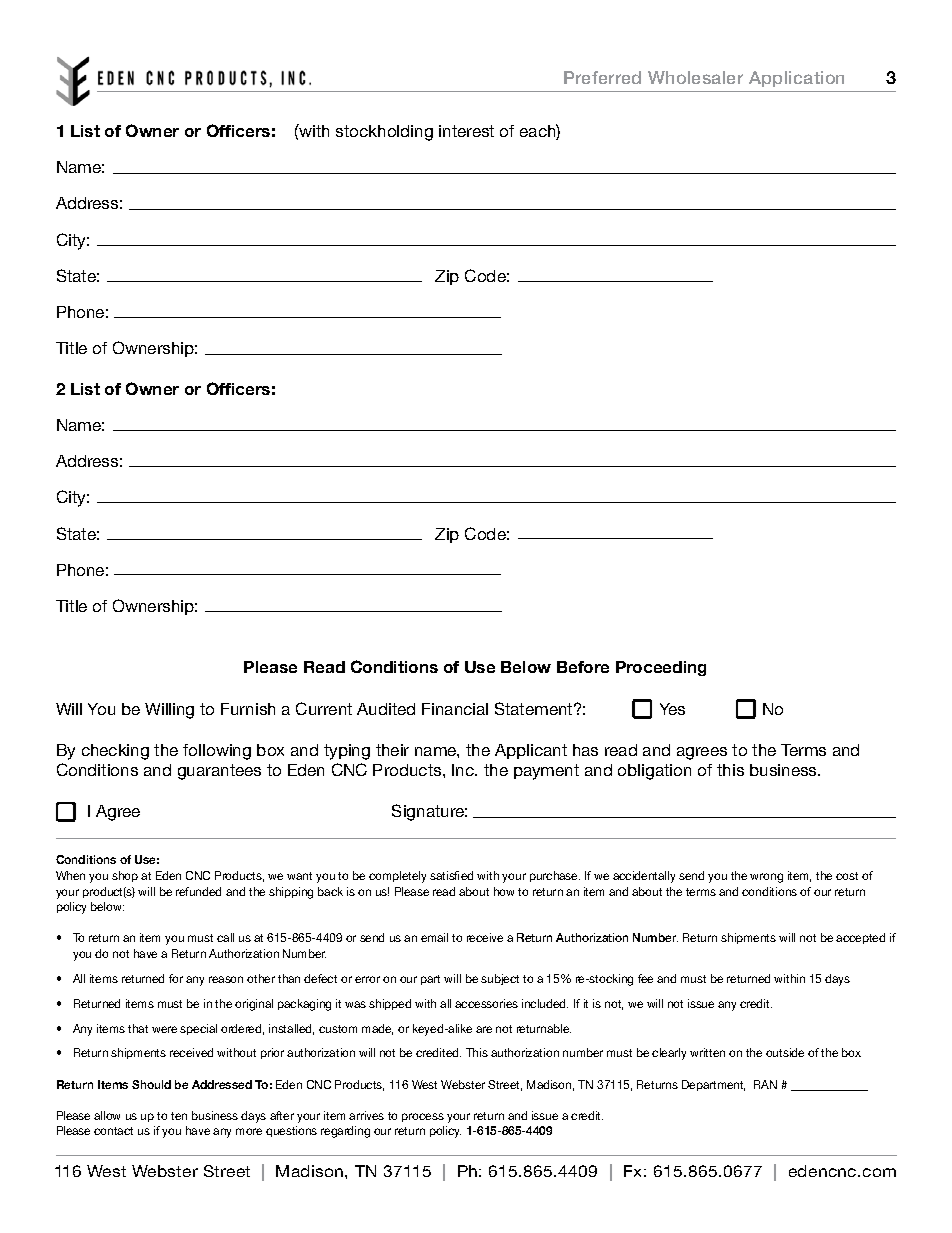  I want to click on Wholesaler, so click(695, 77).
